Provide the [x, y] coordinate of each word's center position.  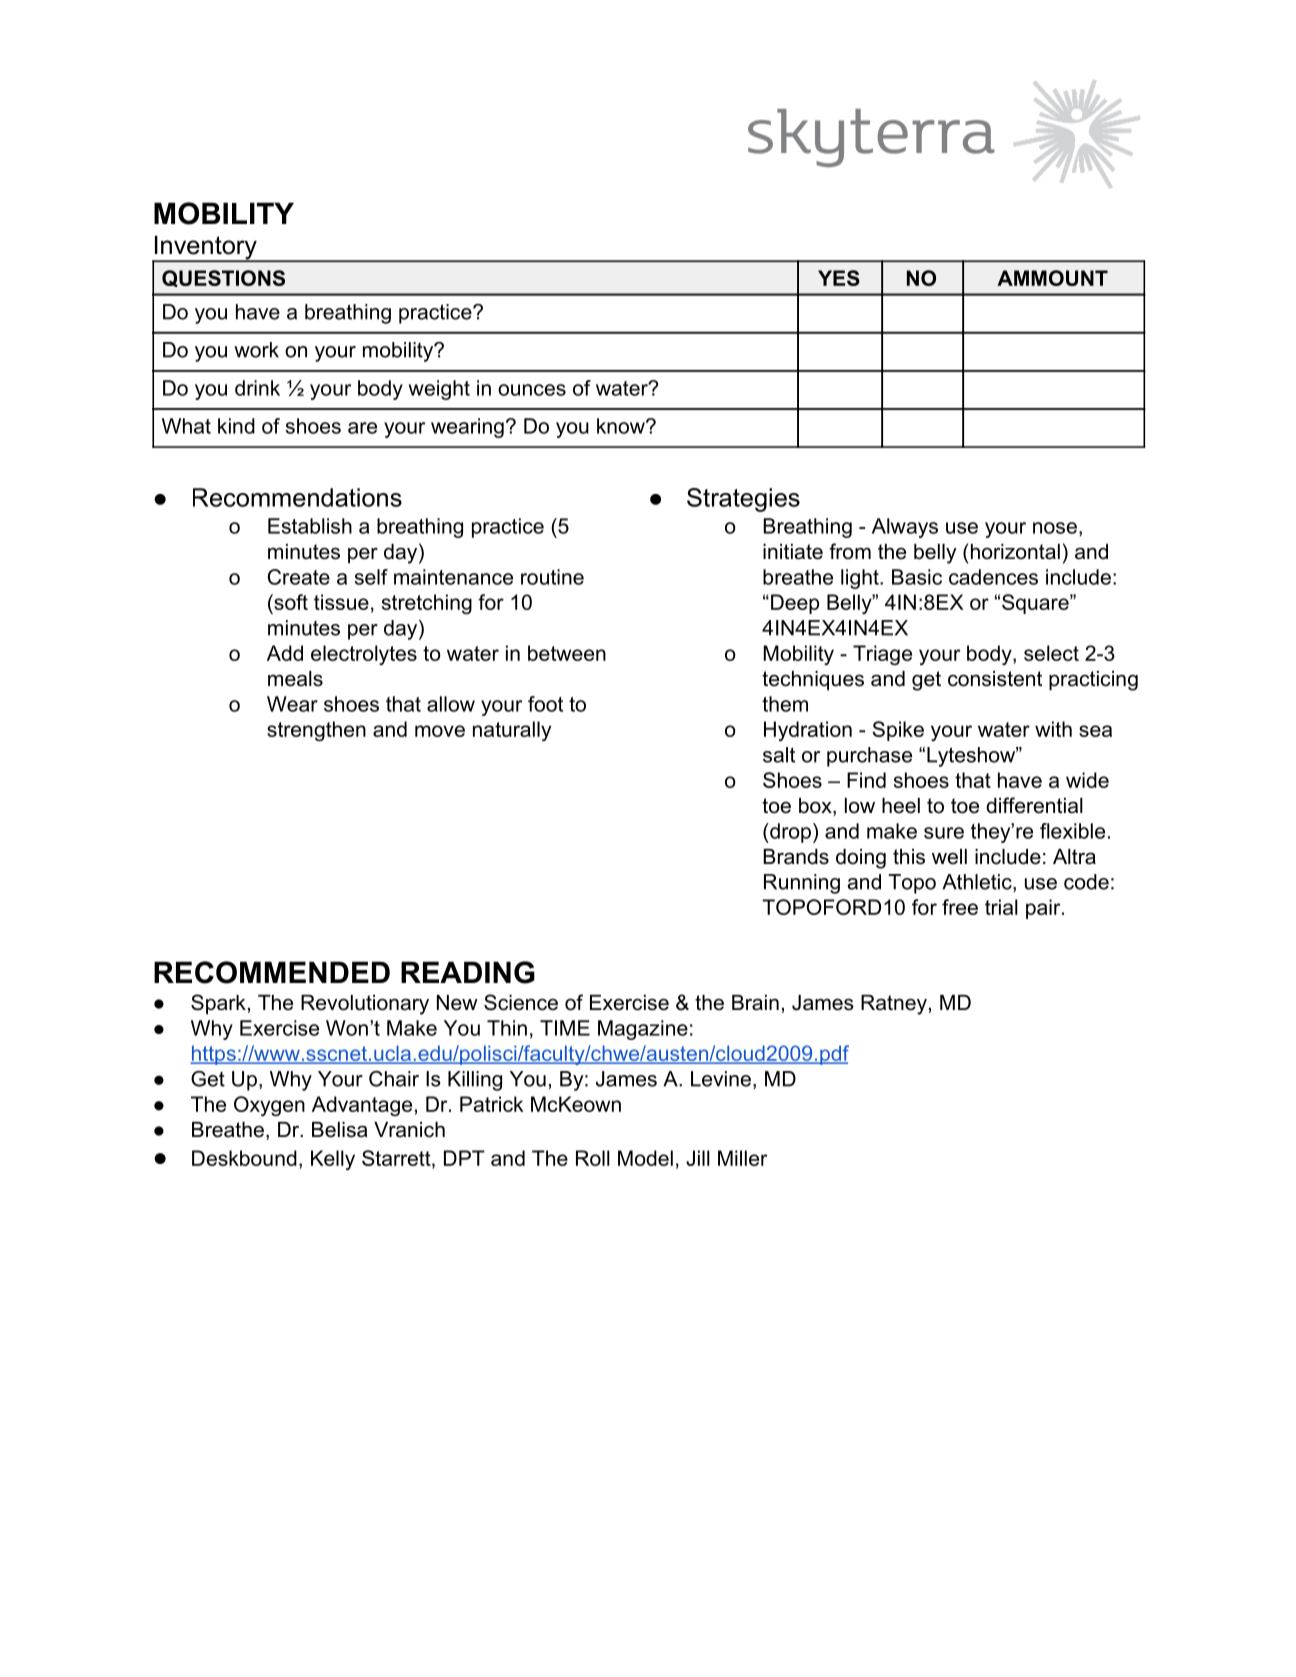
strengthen [316, 731]
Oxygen [269, 1106]
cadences [993, 577]
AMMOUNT [1052, 278]
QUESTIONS [223, 278]
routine [552, 577]
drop [789, 833]
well [949, 857]
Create [299, 577]
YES [839, 278]
